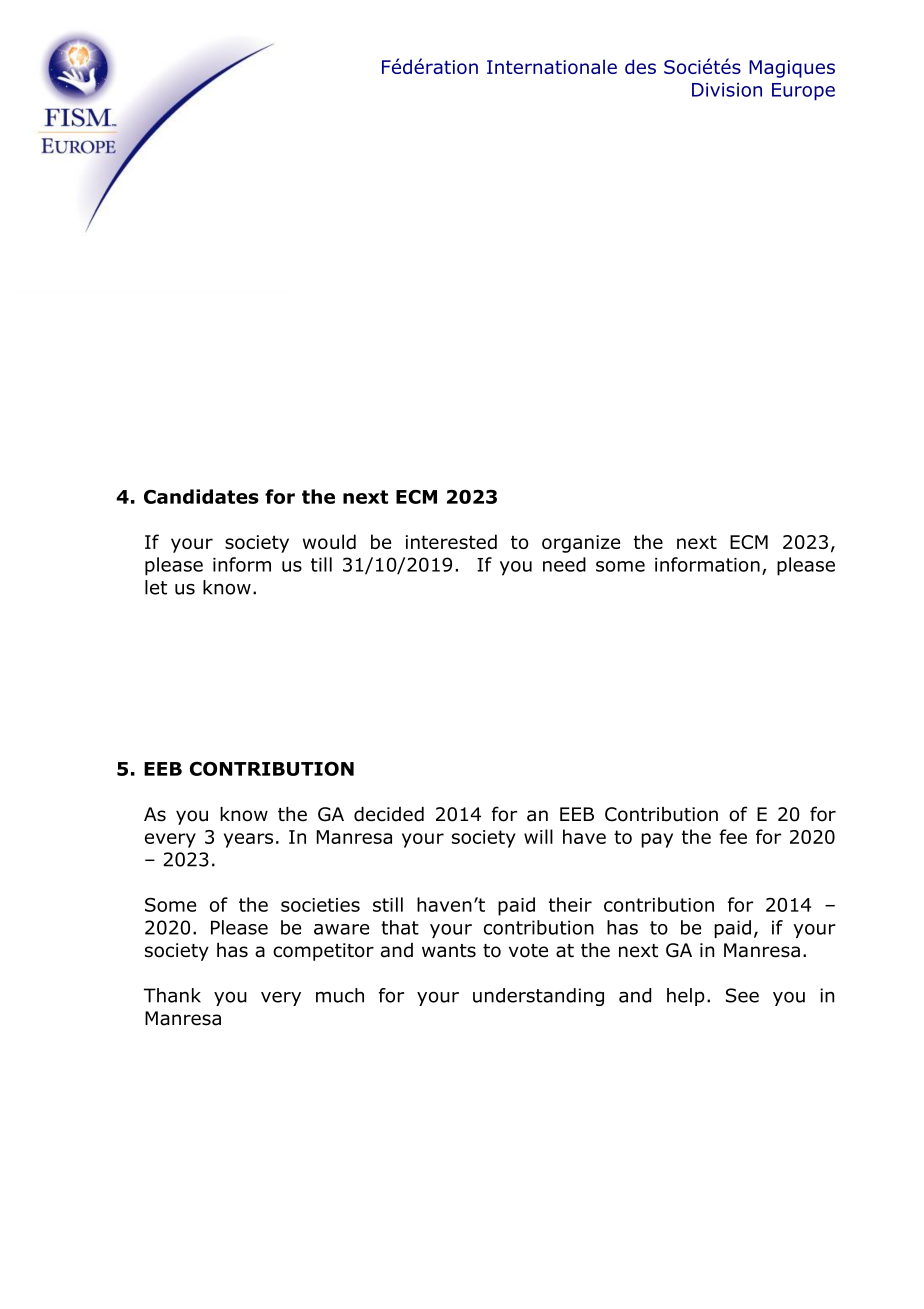  Describe the element at coordinates (581, 544) in the image. I see `organize` at that location.
